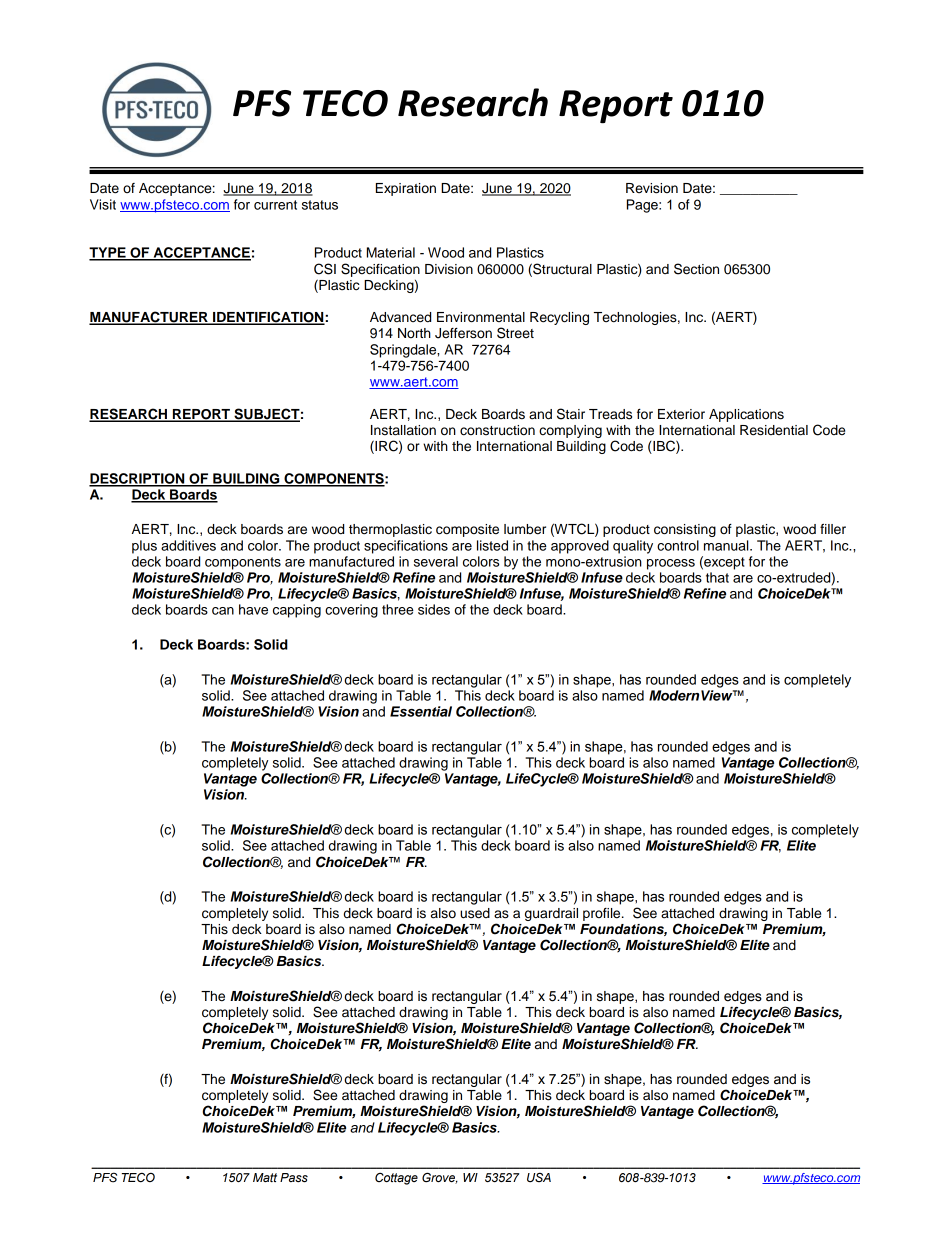 This page has height=1233, width=952. What do you see at coordinates (696, 269) in the page?
I see `Section` at bounding box center [696, 269].
